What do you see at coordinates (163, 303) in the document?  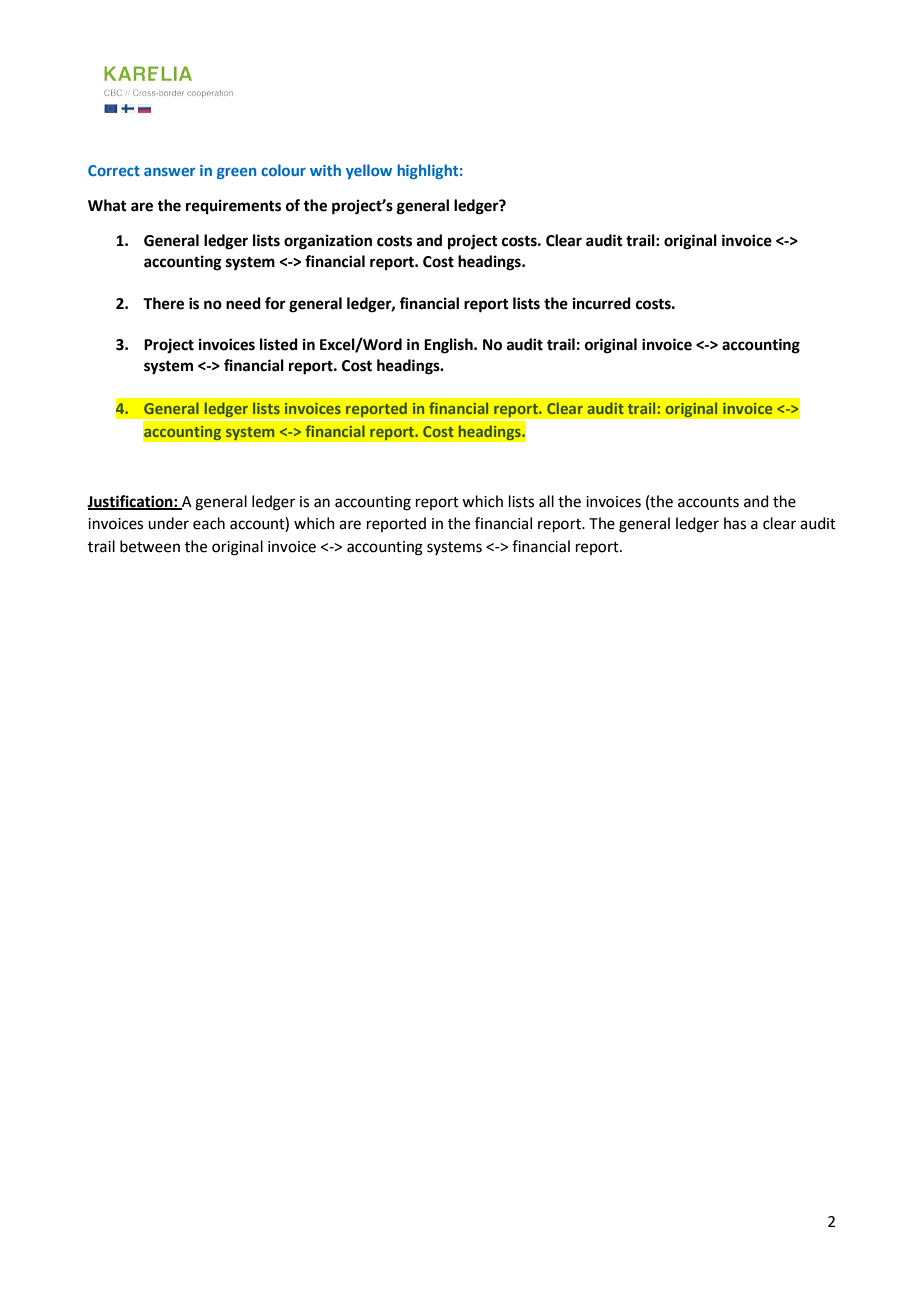 I see `There` at bounding box center [163, 303].
